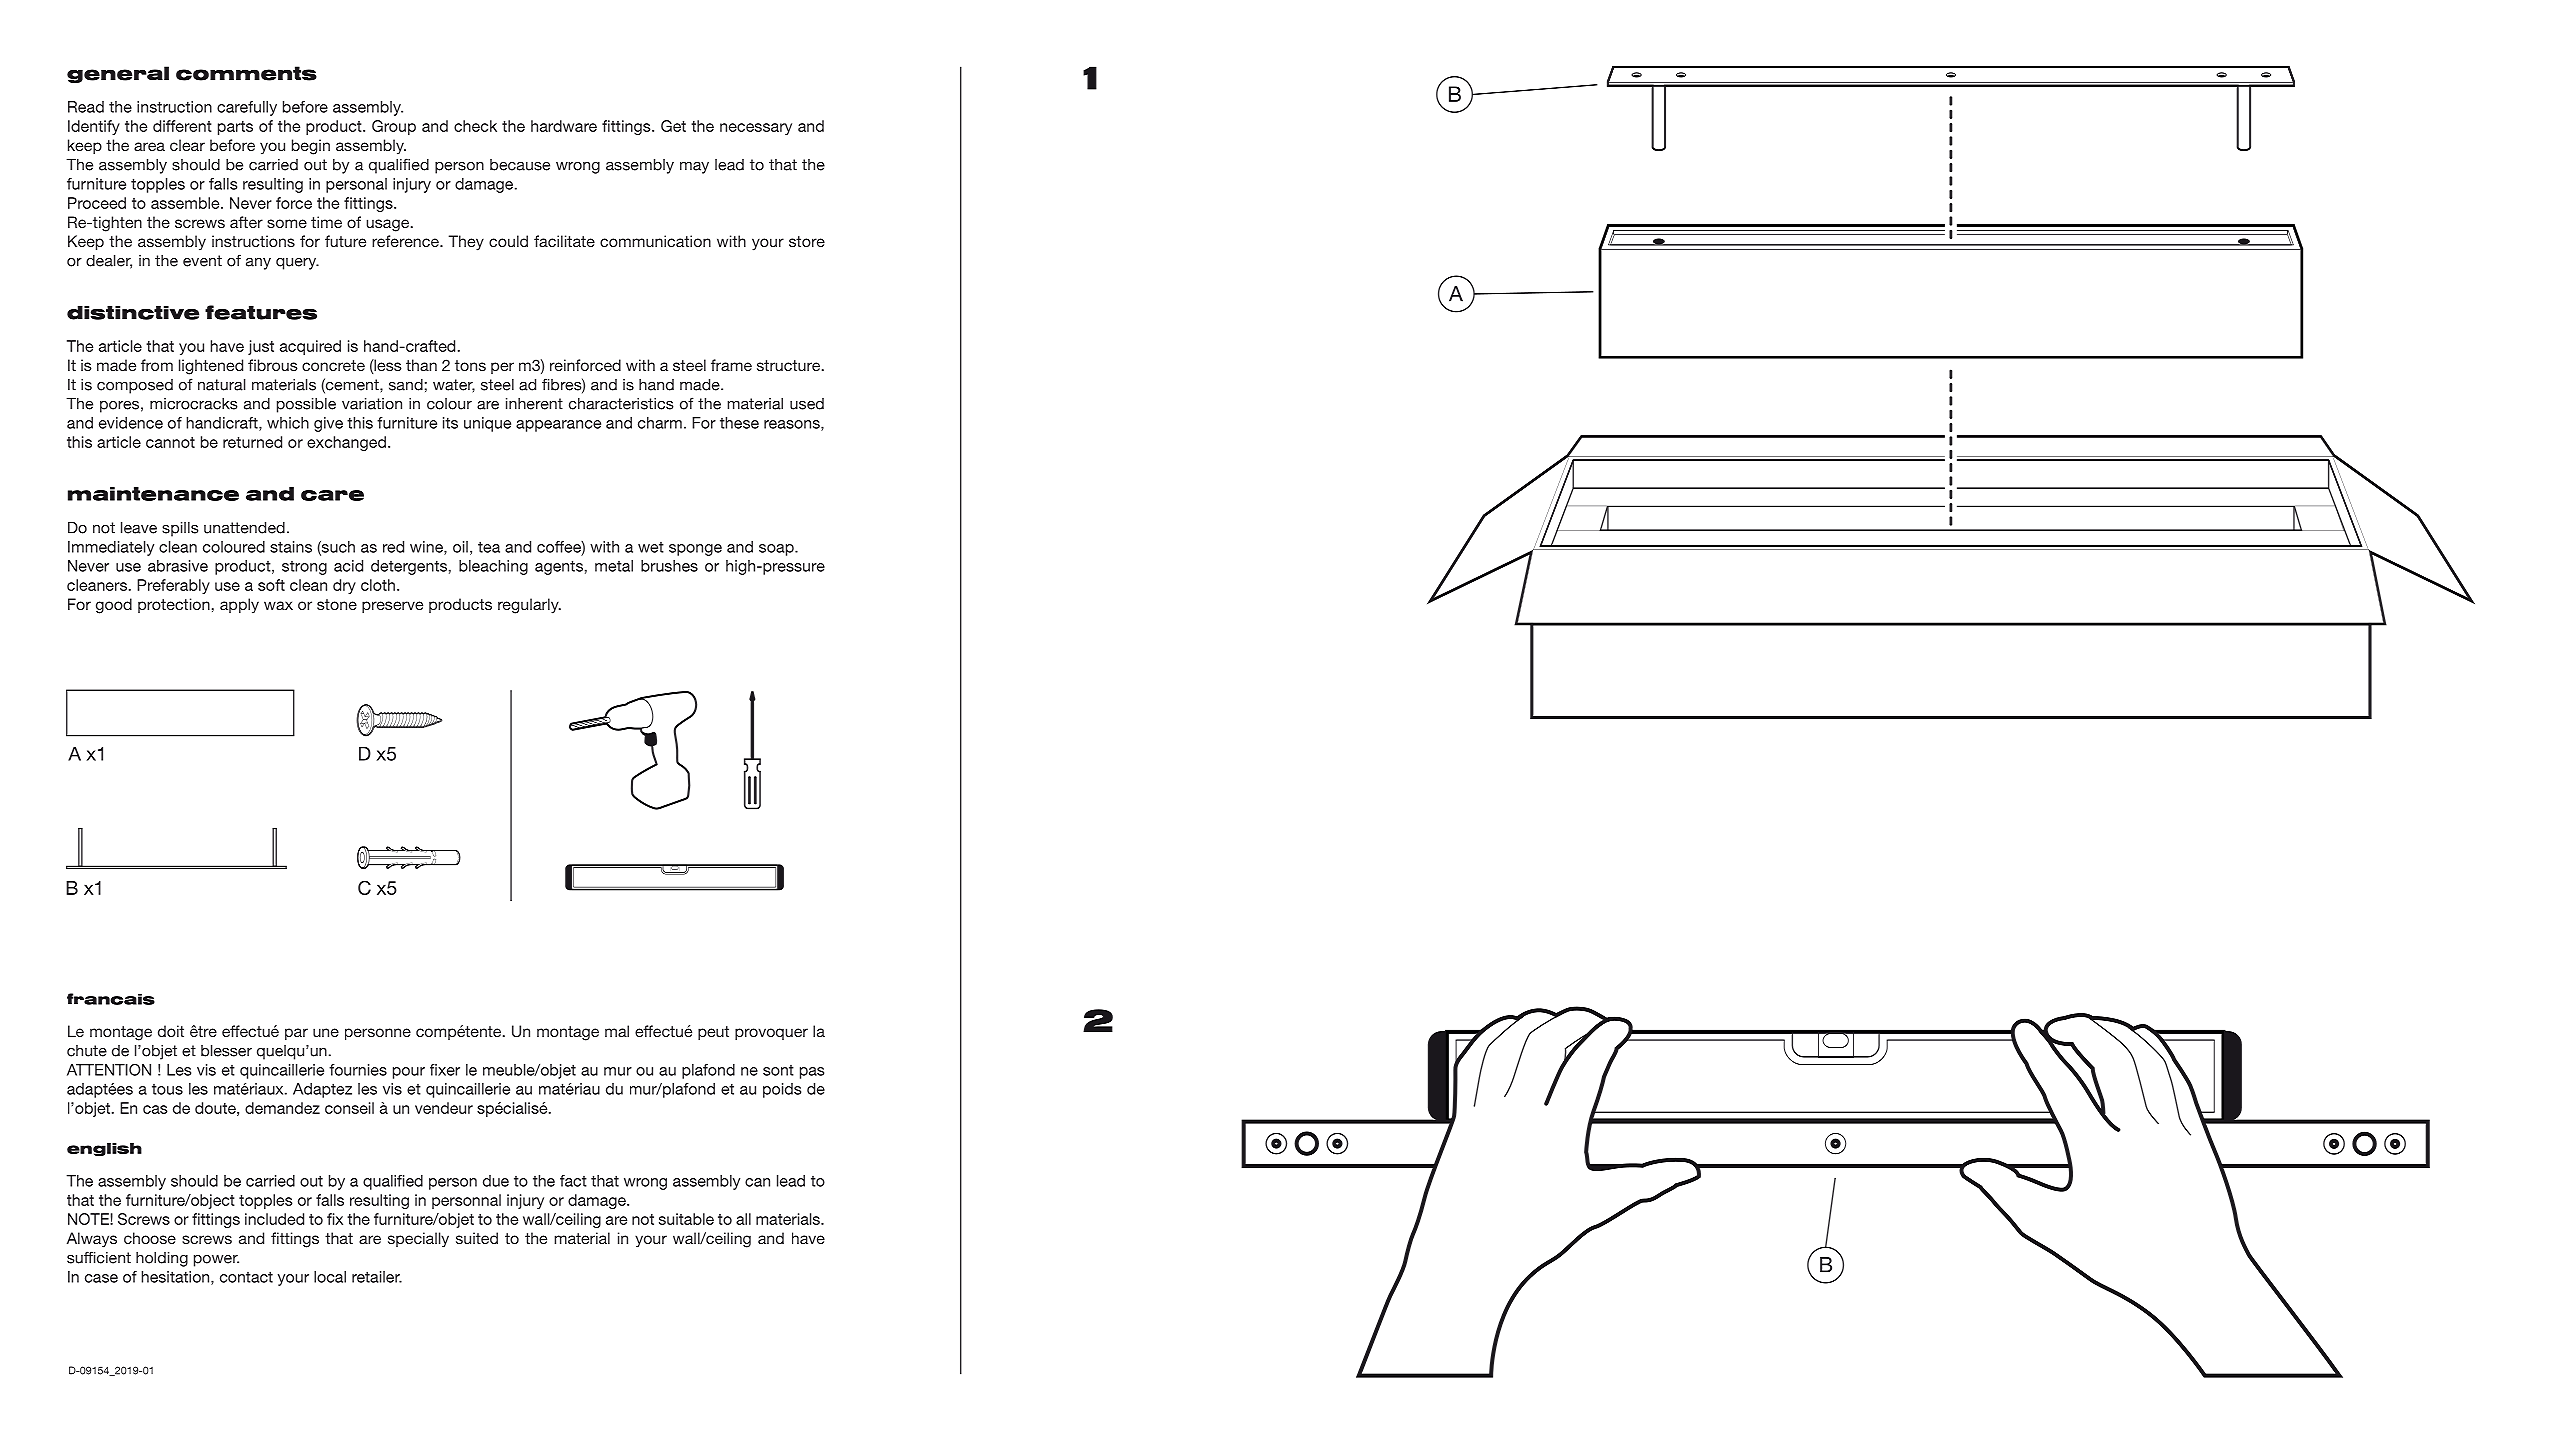  I want to click on different, so click(182, 126).
